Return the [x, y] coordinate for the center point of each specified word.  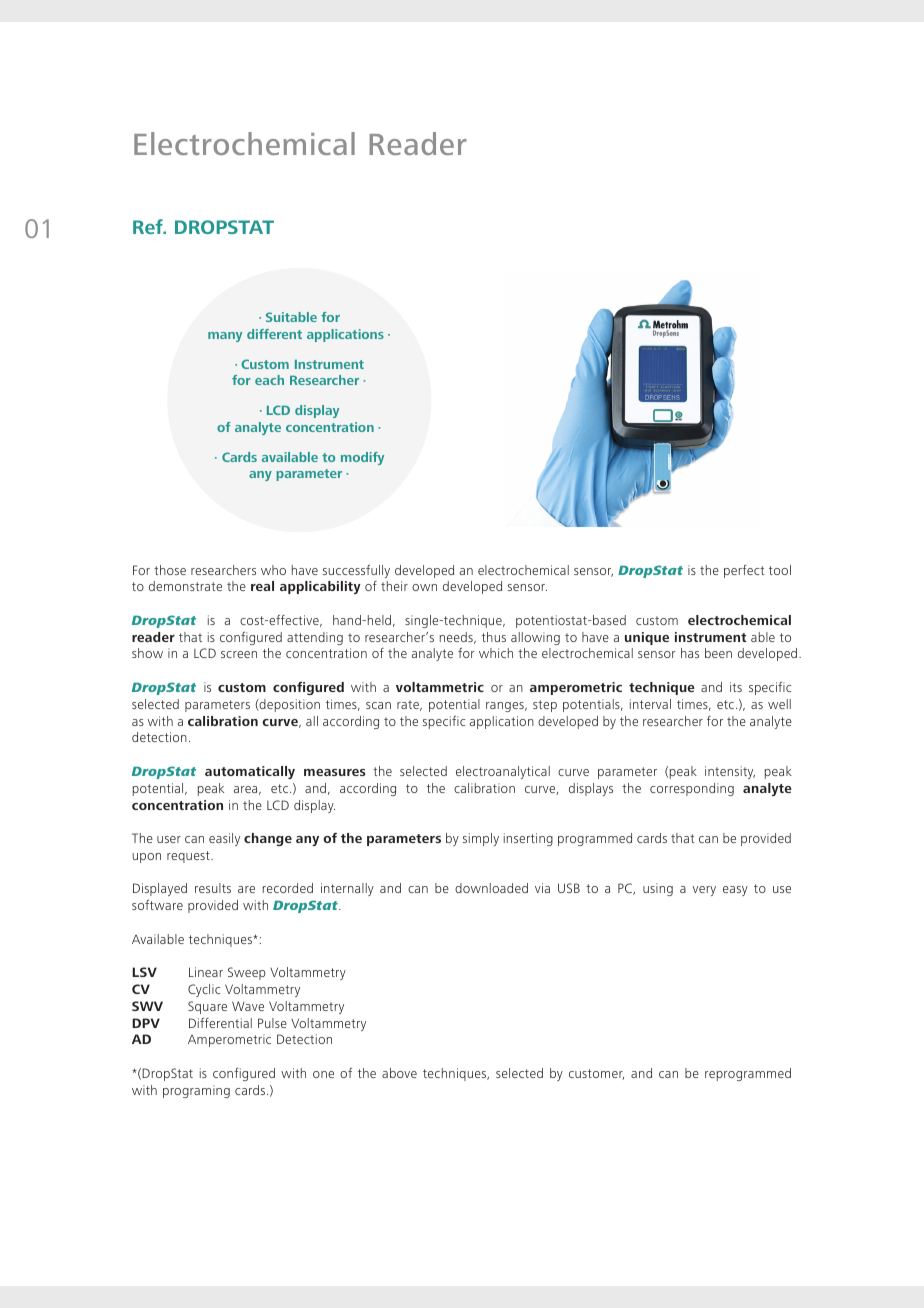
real [262, 586]
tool [780, 570]
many [225, 337]
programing [196, 1091]
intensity [730, 772]
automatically [250, 772]
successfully [356, 571]
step [545, 706]
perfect [744, 571]
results [213, 888]
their [394, 586]
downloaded [491, 888]
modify [362, 458]
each [269, 380]
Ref [149, 226]
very [704, 891]
